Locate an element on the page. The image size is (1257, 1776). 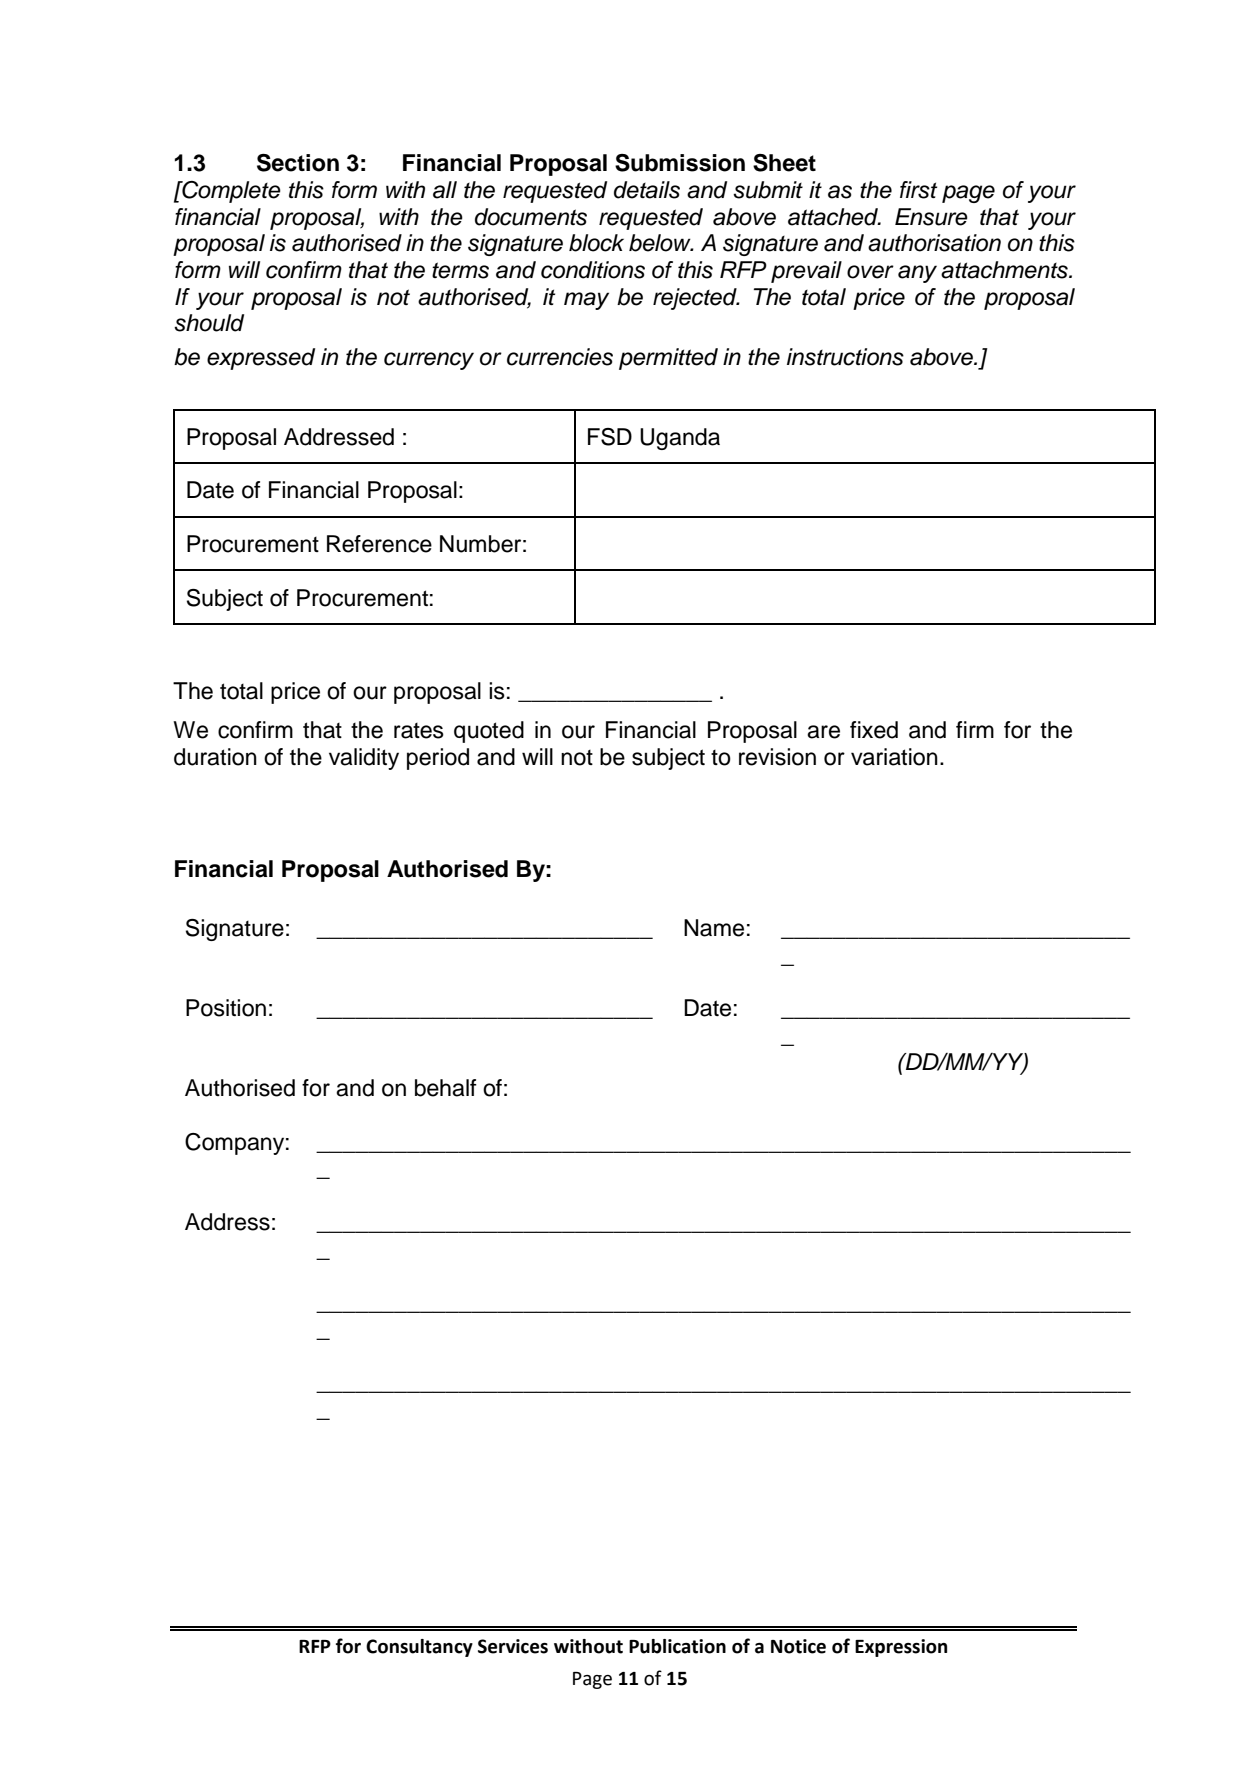
variation is located at coordinates (894, 757).
